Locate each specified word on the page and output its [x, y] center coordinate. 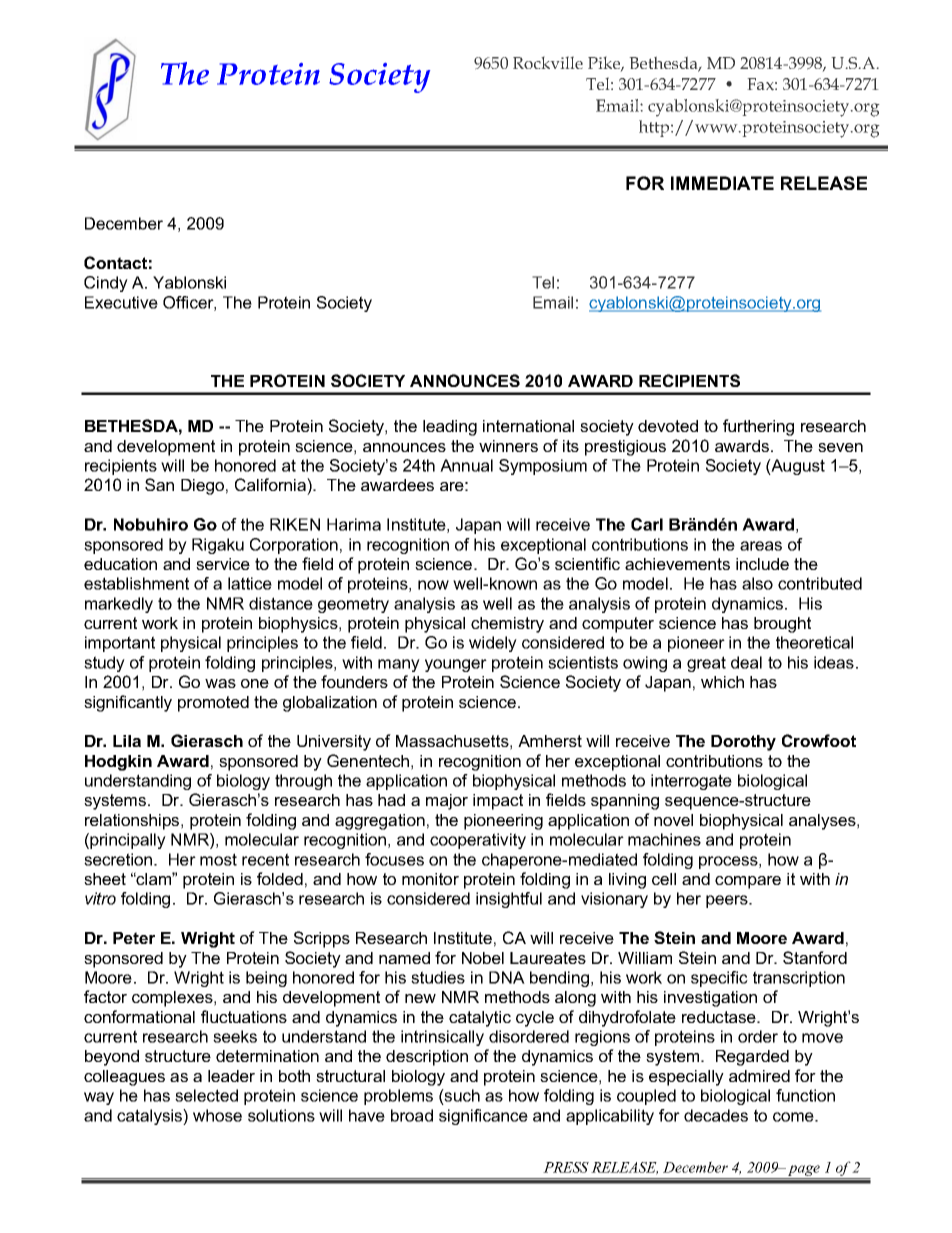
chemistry [507, 625]
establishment [136, 583]
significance [483, 1117]
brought [782, 625]
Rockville [548, 62]
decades [716, 1115]
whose [217, 1115]
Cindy [106, 284]
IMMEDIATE [722, 183]
